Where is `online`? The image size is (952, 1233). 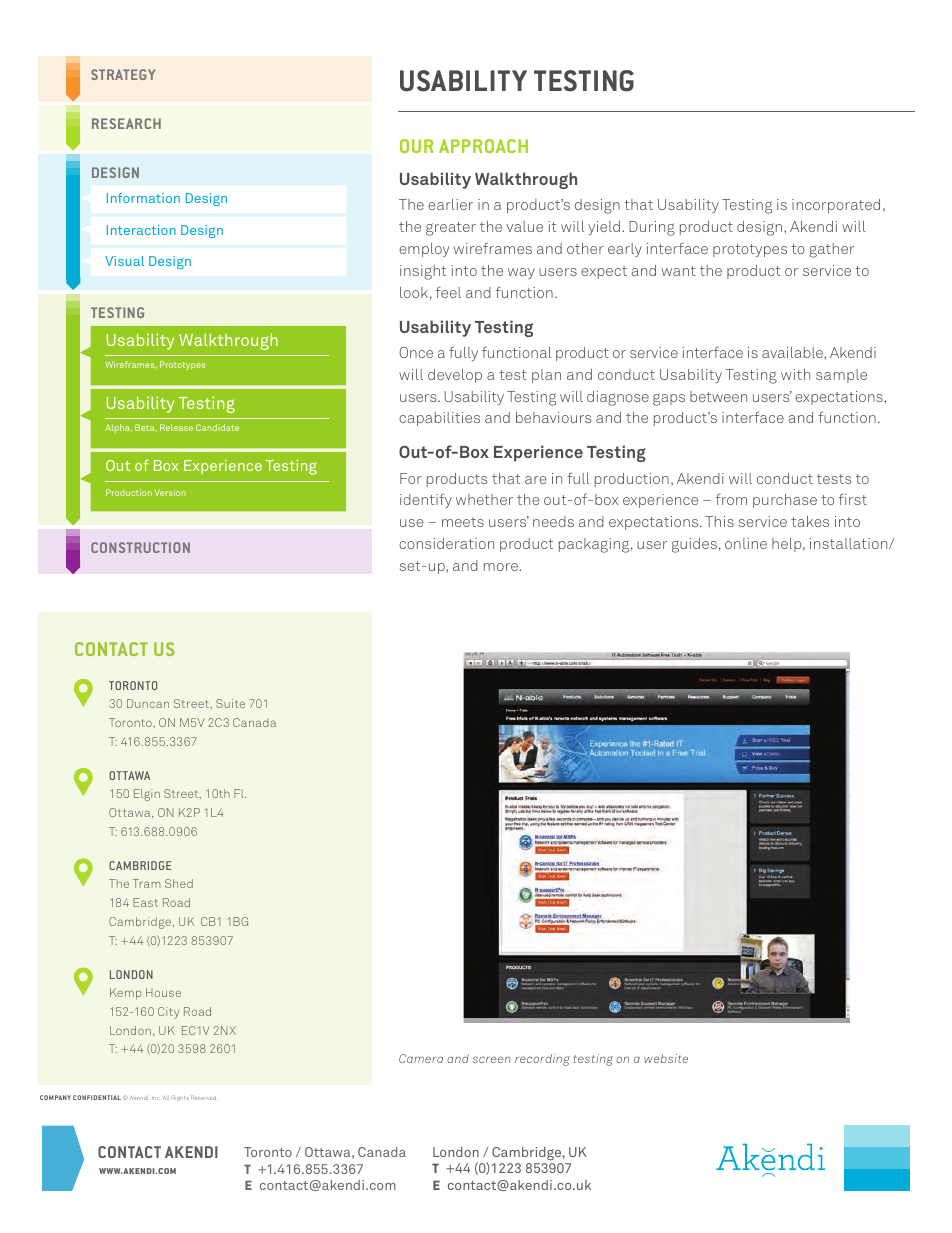
online is located at coordinates (746, 543).
